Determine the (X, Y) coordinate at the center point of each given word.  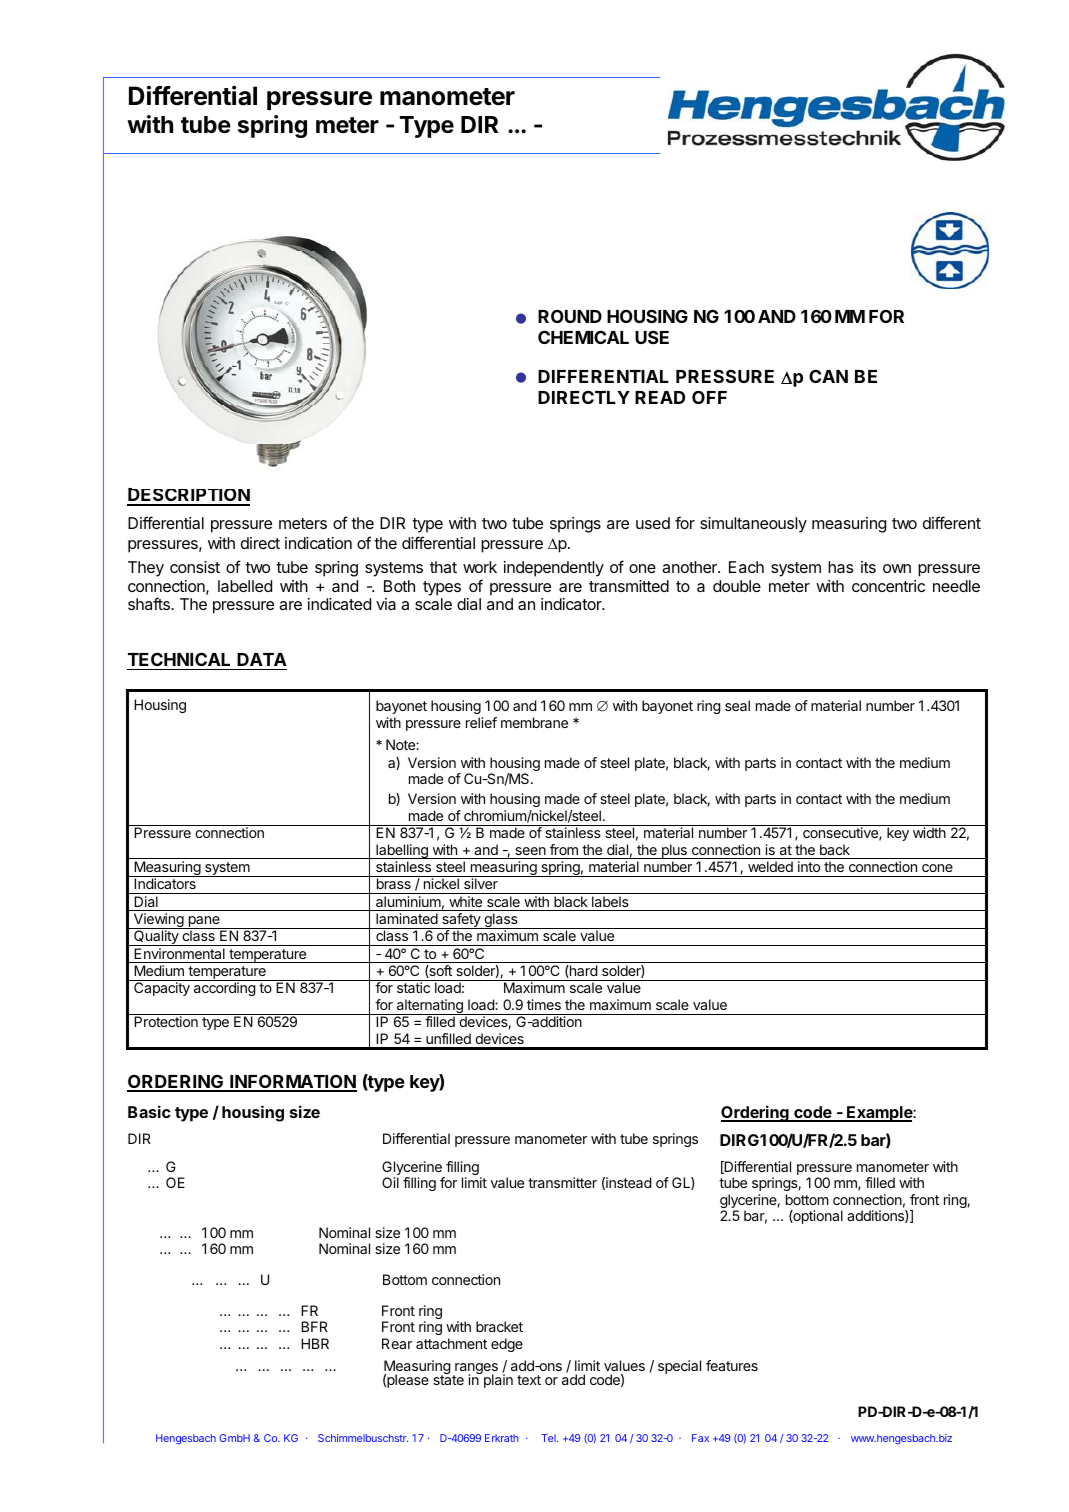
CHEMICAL (583, 337)
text (529, 1380)
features (732, 1365)
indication (318, 543)
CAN (828, 376)
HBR (315, 1343)
